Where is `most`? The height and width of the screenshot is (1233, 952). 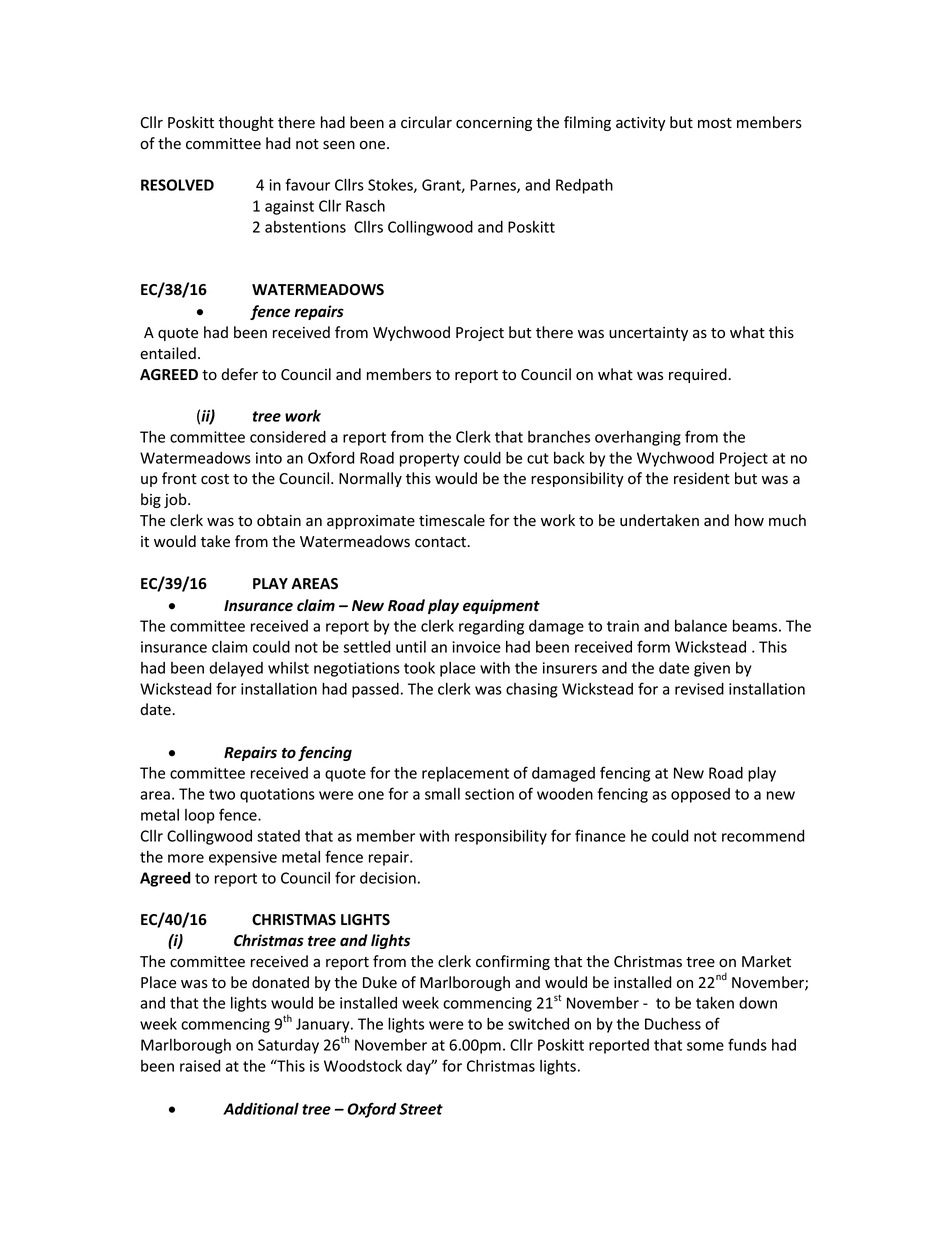
most is located at coordinates (715, 123).
